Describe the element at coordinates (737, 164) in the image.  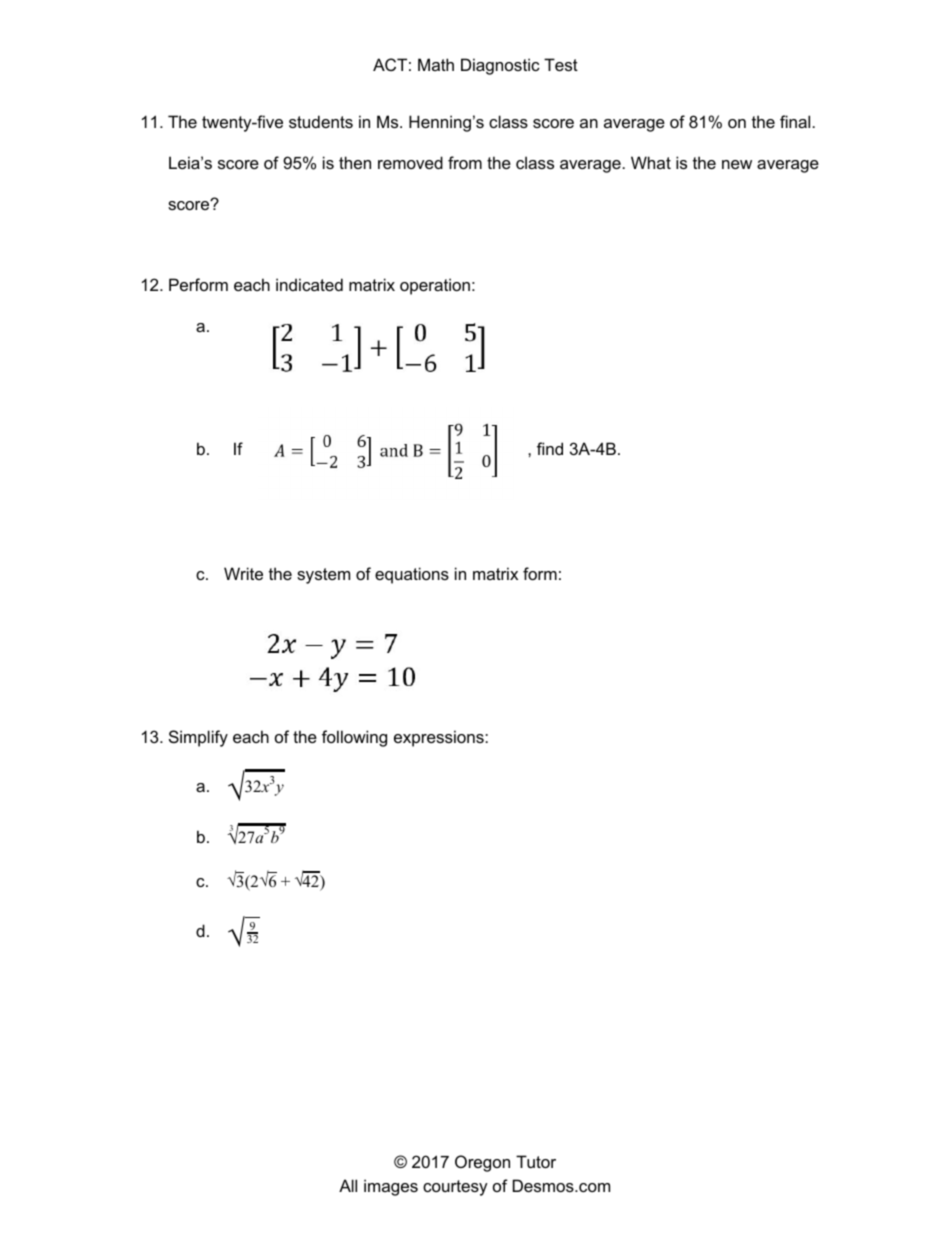
I see `new` at that location.
